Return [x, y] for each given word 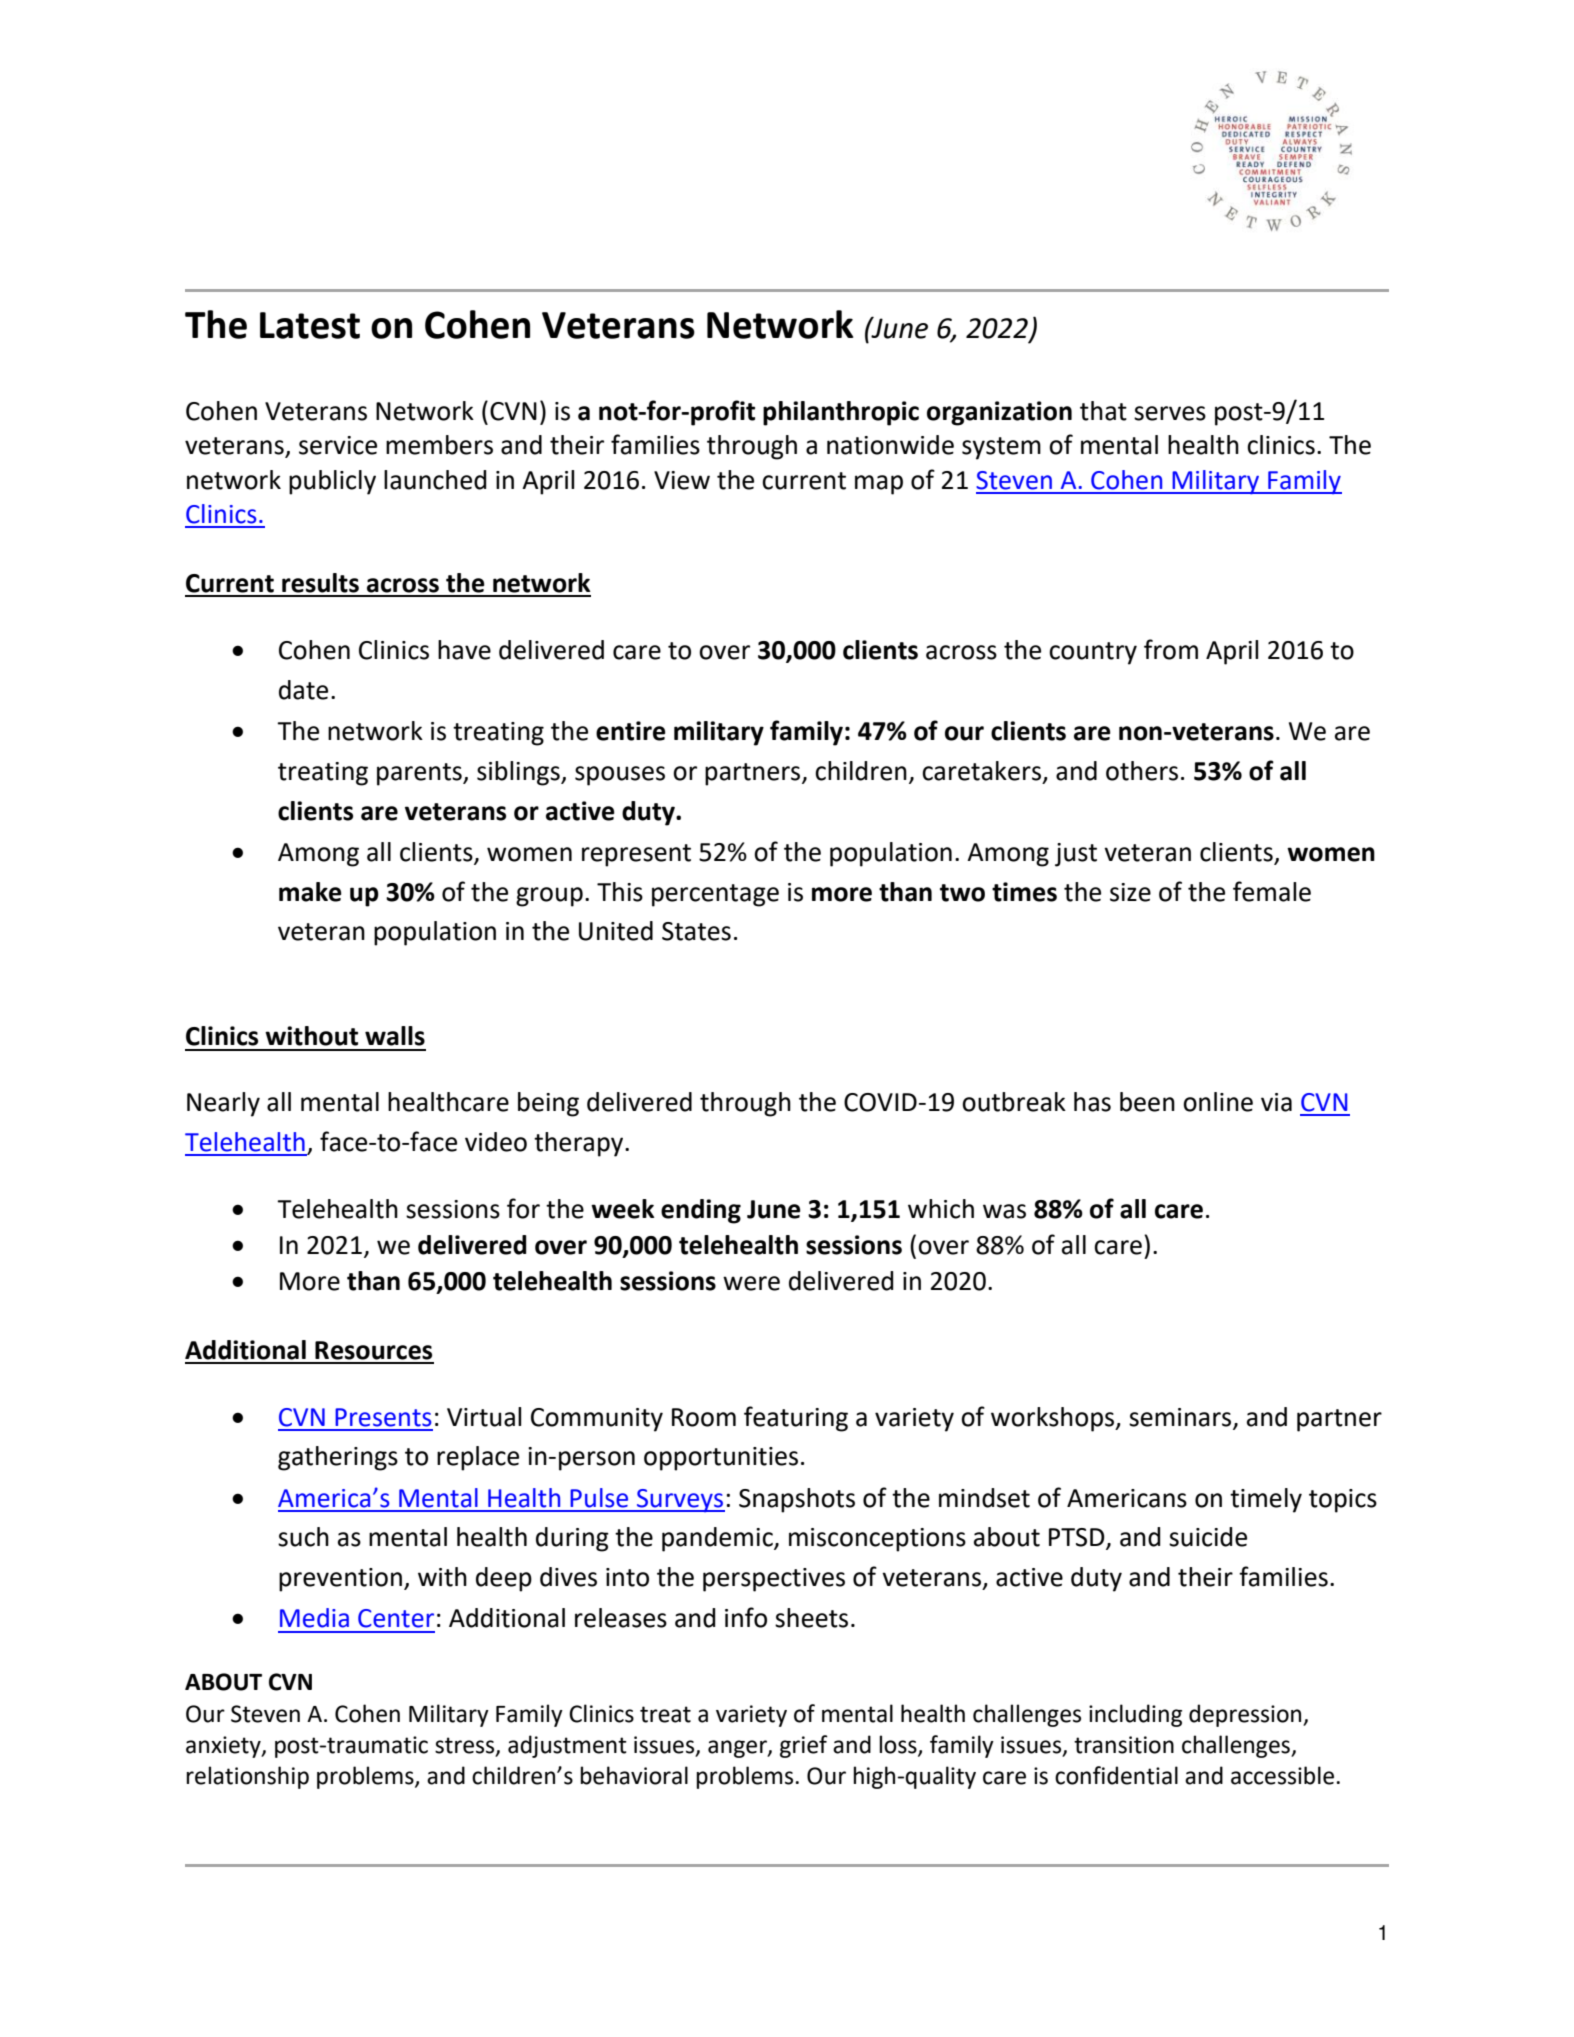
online [1218, 1102]
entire [631, 731]
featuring [796, 1419]
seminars [1180, 1417]
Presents [383, 1417]
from [1171, 649]
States [696, 931]
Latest [310, 325]
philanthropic [841, 413]
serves [1170, 413]
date [303, 690]
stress [466, 1746]
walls [395, 1036]
